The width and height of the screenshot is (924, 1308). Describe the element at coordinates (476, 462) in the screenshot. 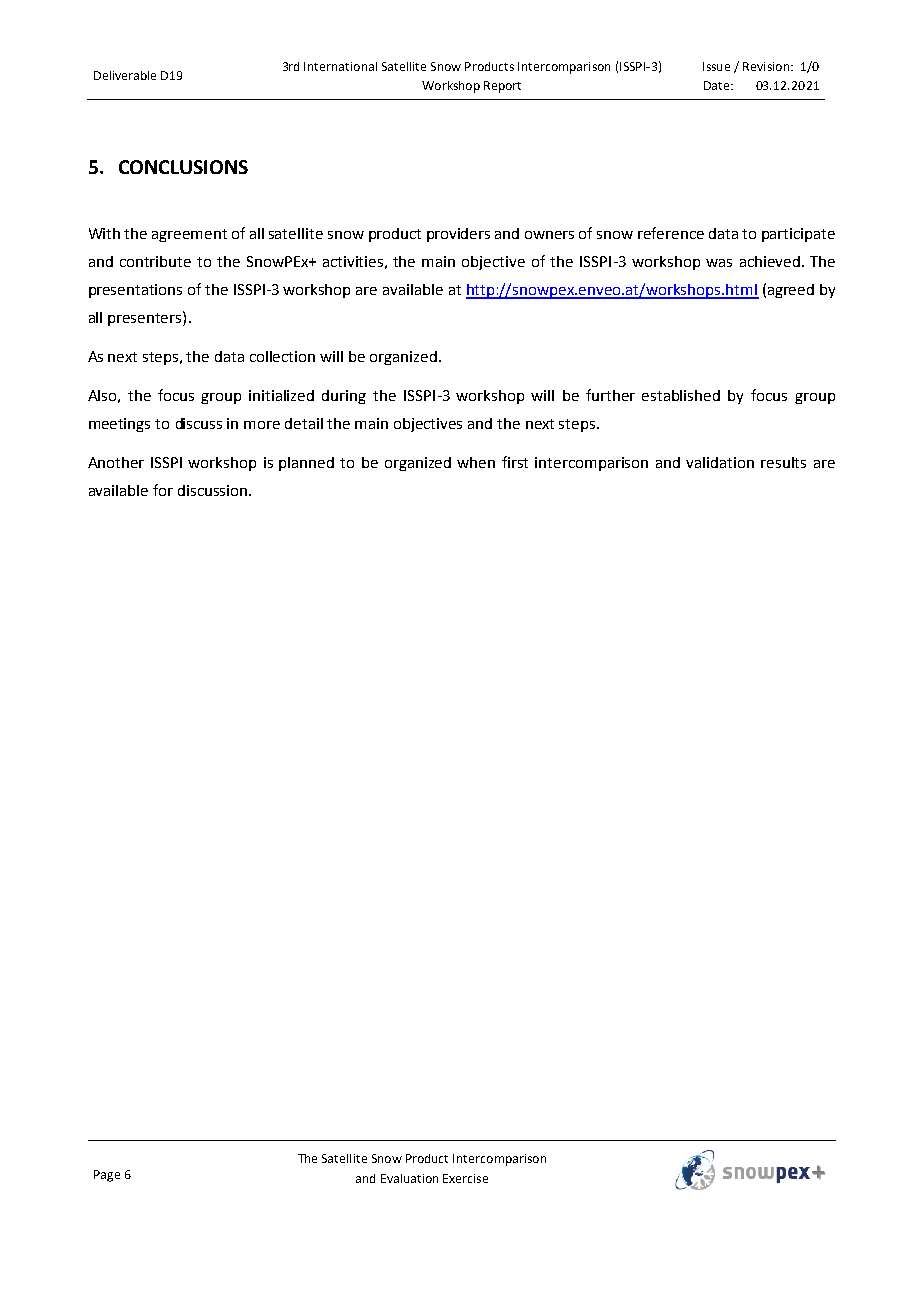

I see `when` at that location.
